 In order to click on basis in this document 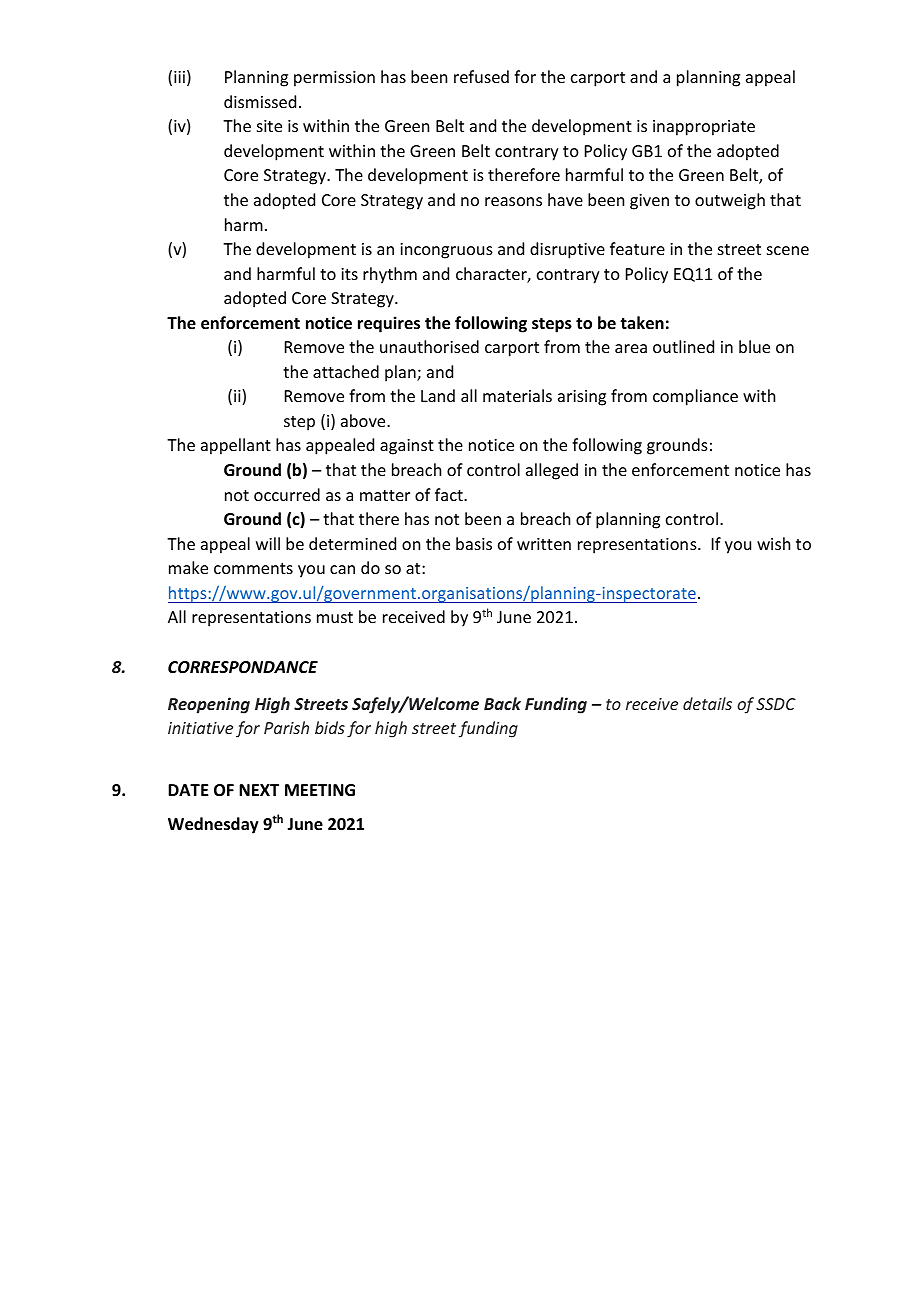, I will do `click(474, 543)`.
